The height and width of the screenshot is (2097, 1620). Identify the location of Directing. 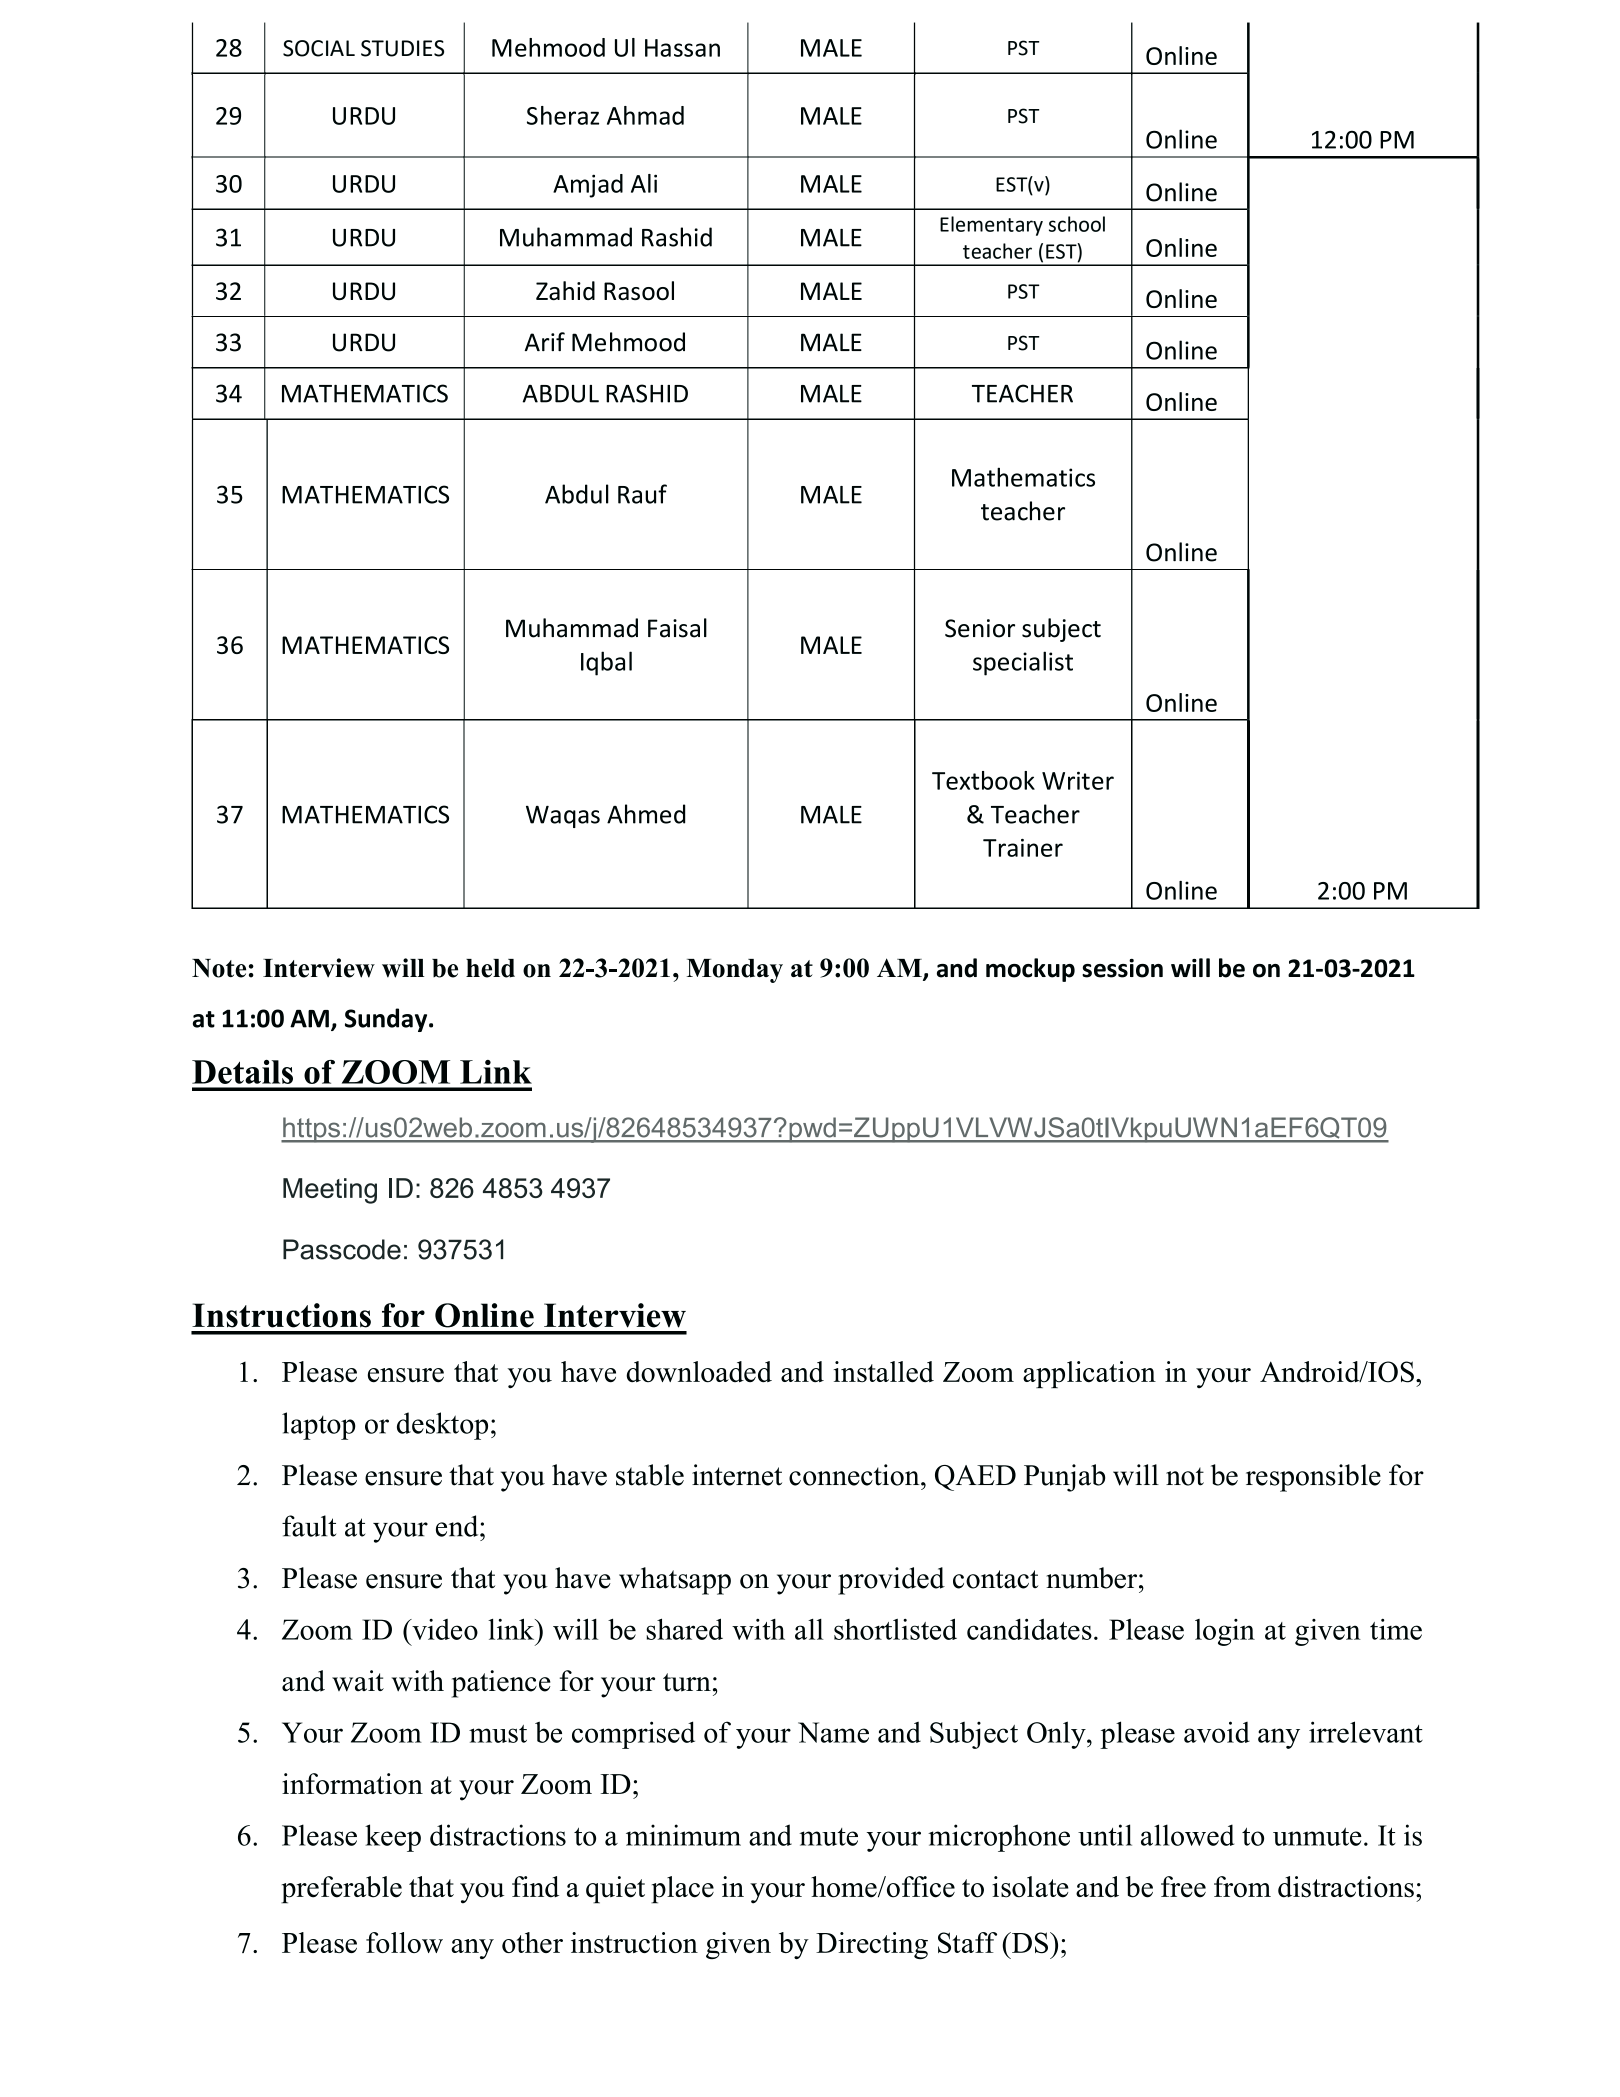
(872, 1945).
